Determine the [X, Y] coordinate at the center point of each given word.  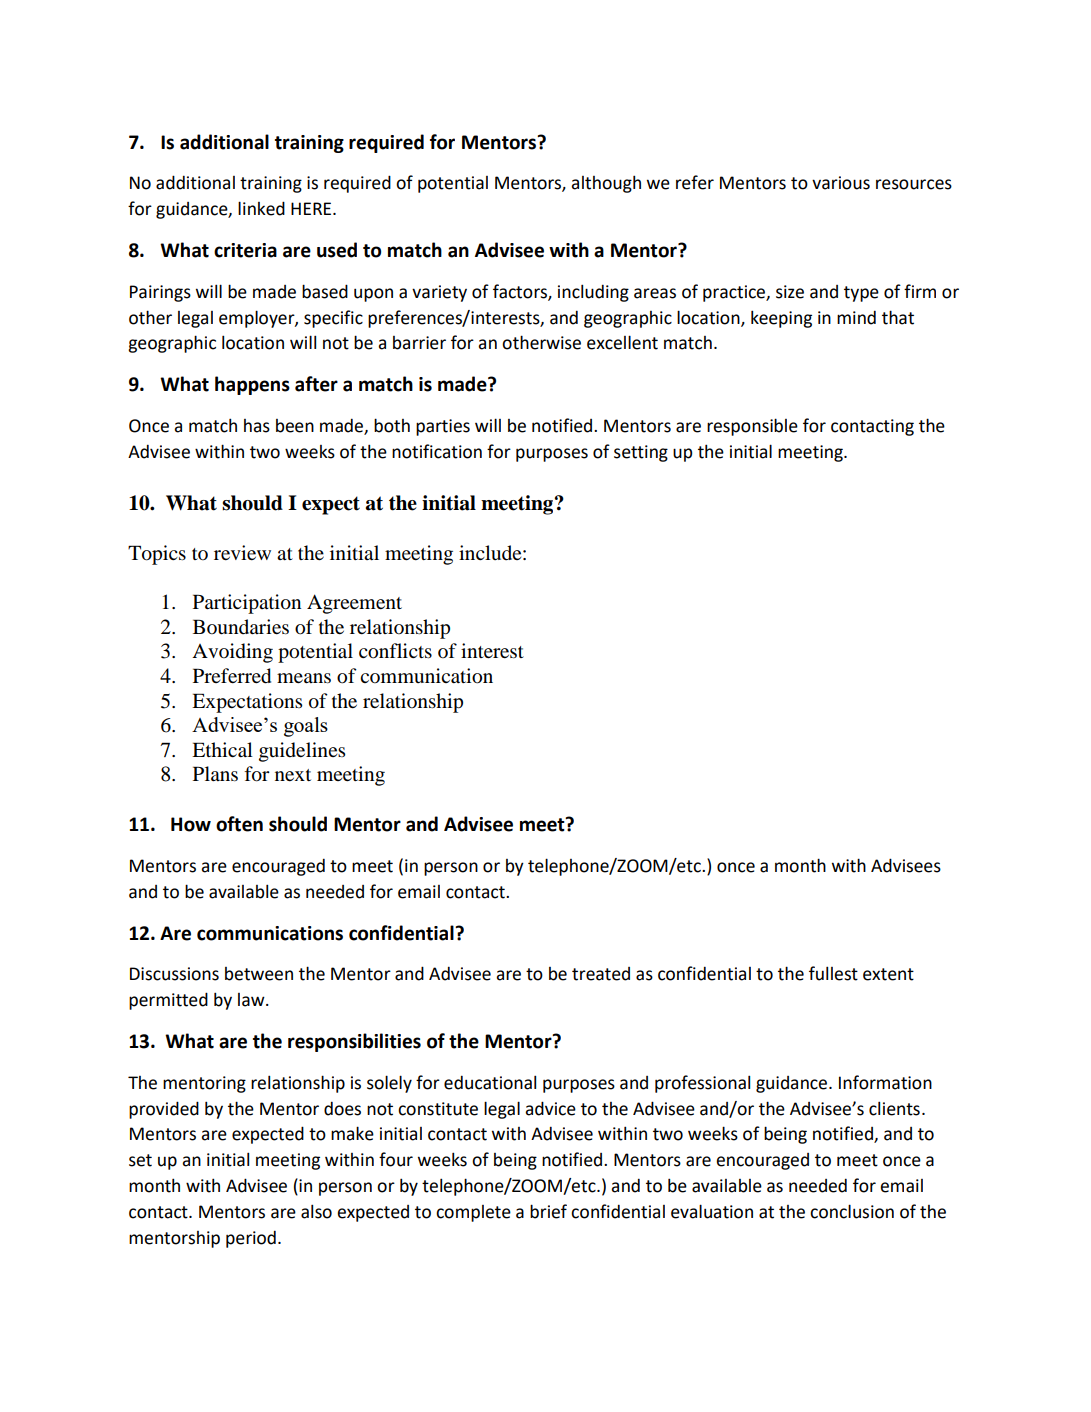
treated [601, 974]
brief [548, 1211]
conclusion [852, 1211]
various [841, 183]
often [239, 824]
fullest [833, 973]
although [606, 184]
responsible [752, 427]
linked [261, 208]
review [242, 552]
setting [641, 453]
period [251, 1239]
